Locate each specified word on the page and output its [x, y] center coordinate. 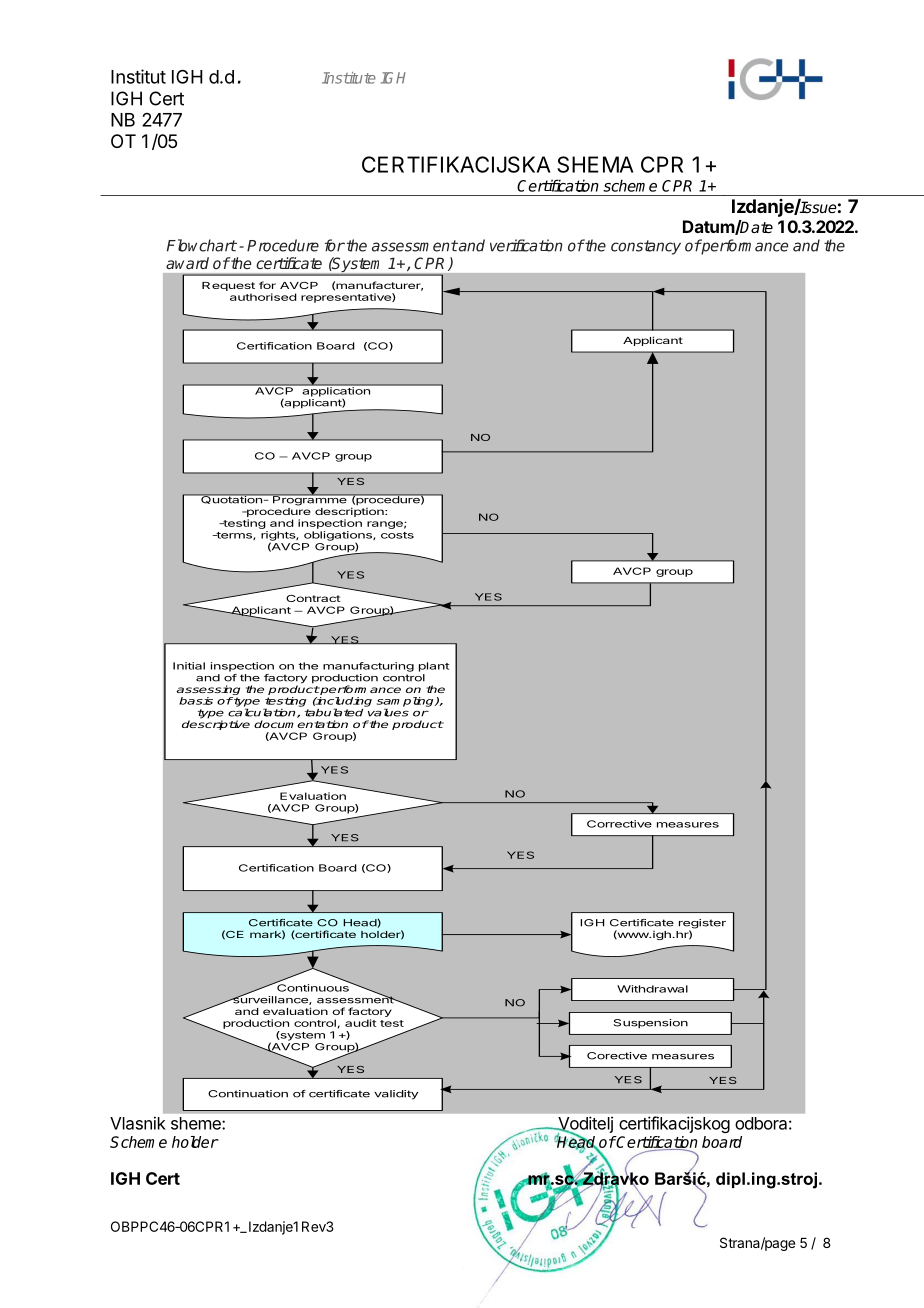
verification [526, 245]
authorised [263, 297]
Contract [313, 598]
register [702, 925]
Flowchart [202, 245]
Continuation [248, 1094]
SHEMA [595, 164]
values [388, 712]
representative [347, 298]
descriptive [216, 725]
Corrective [619, 824]
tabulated [334, 712]
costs [397, 535]
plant [434, 667]
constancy [646, 247]
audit [361, 1023]
